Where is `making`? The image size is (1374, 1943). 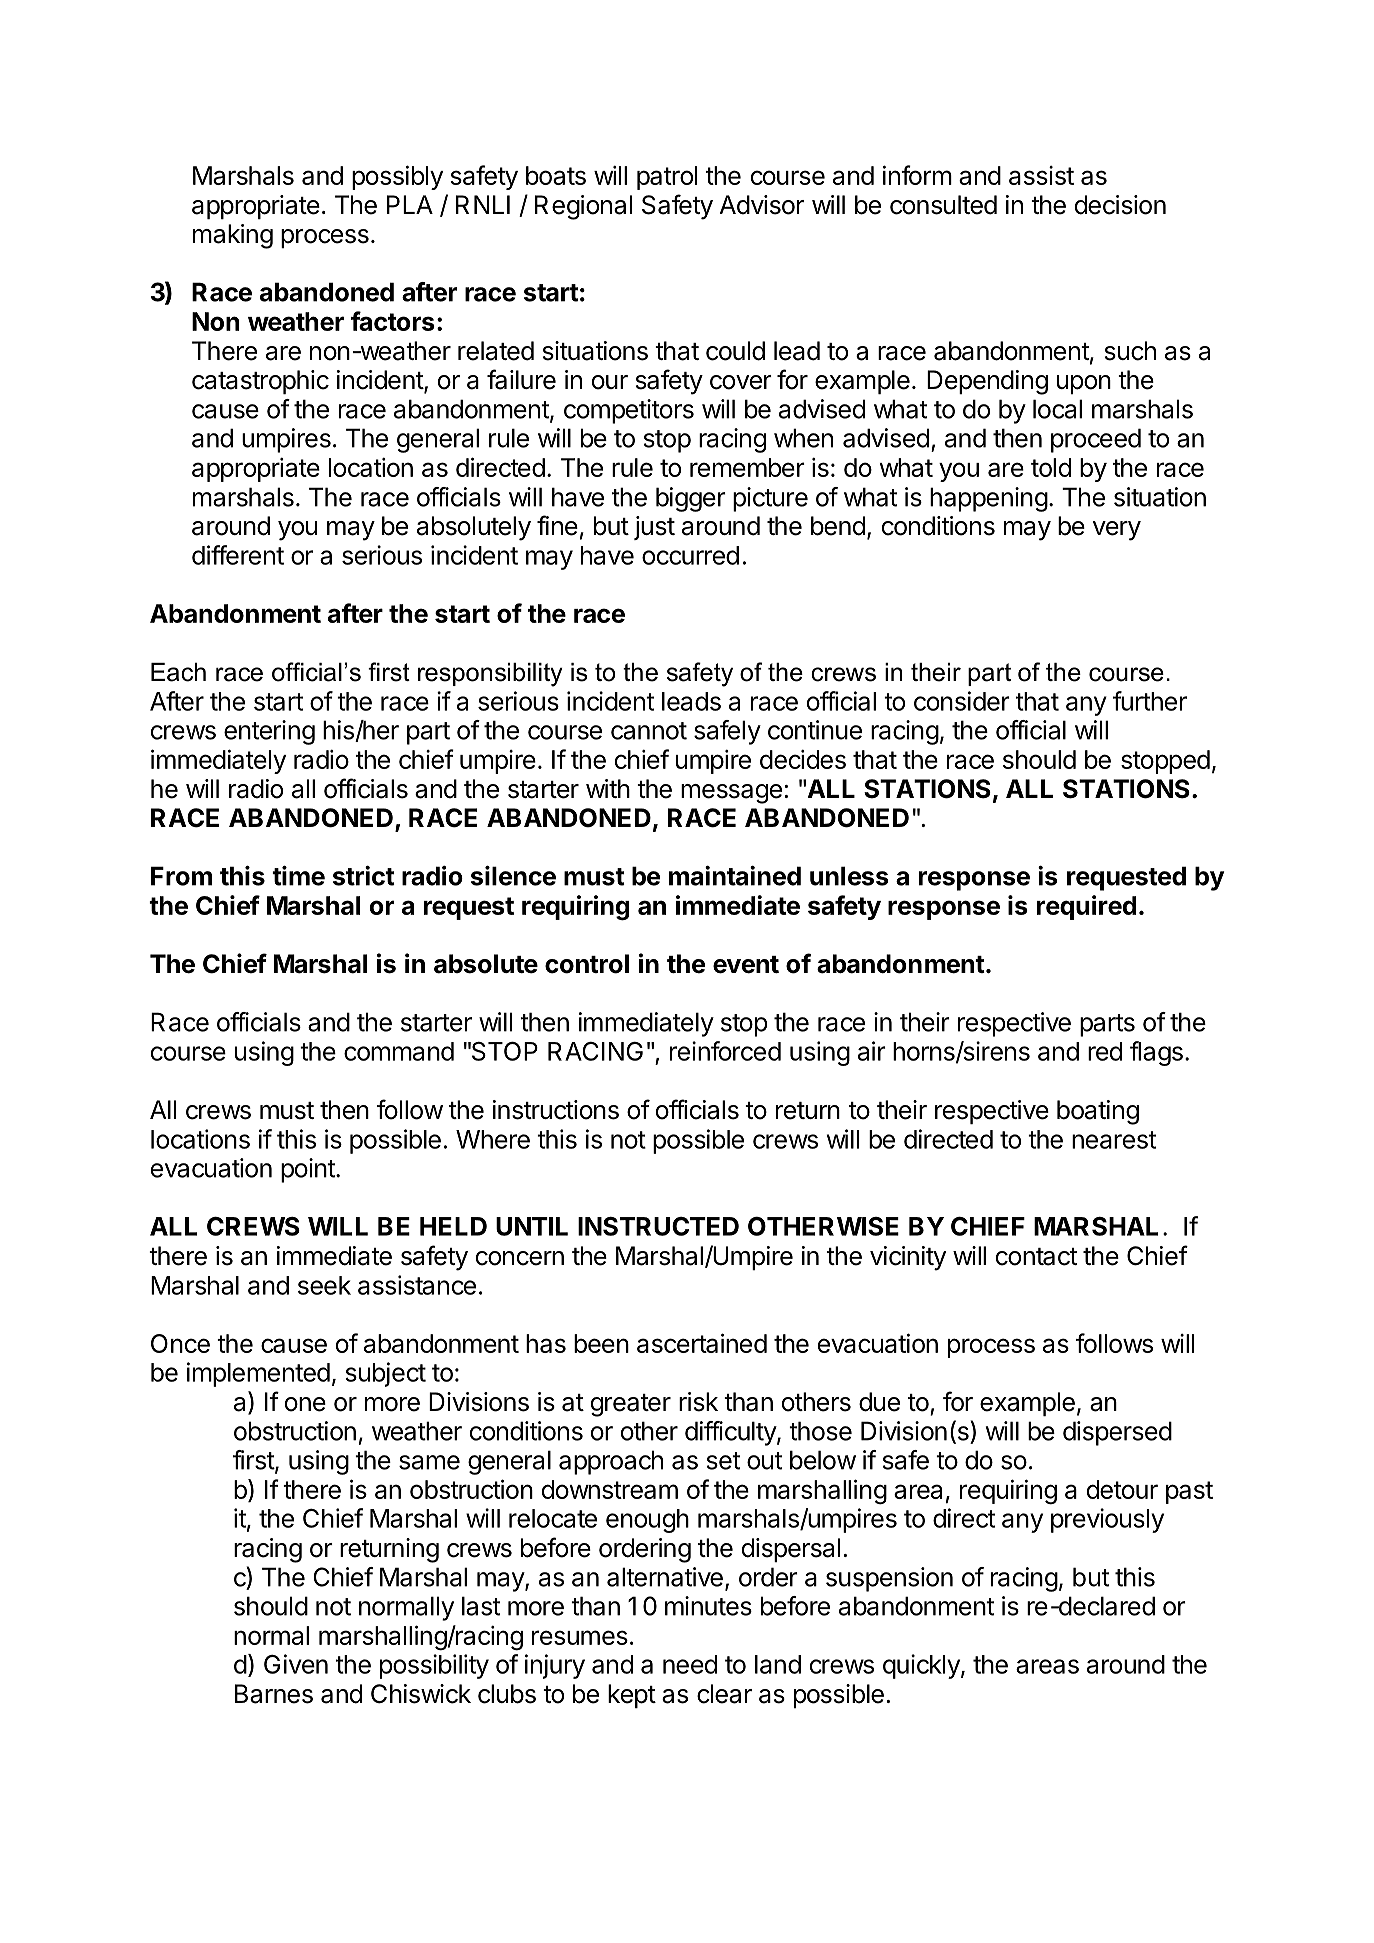
making is located at coordinates (233, 236).
